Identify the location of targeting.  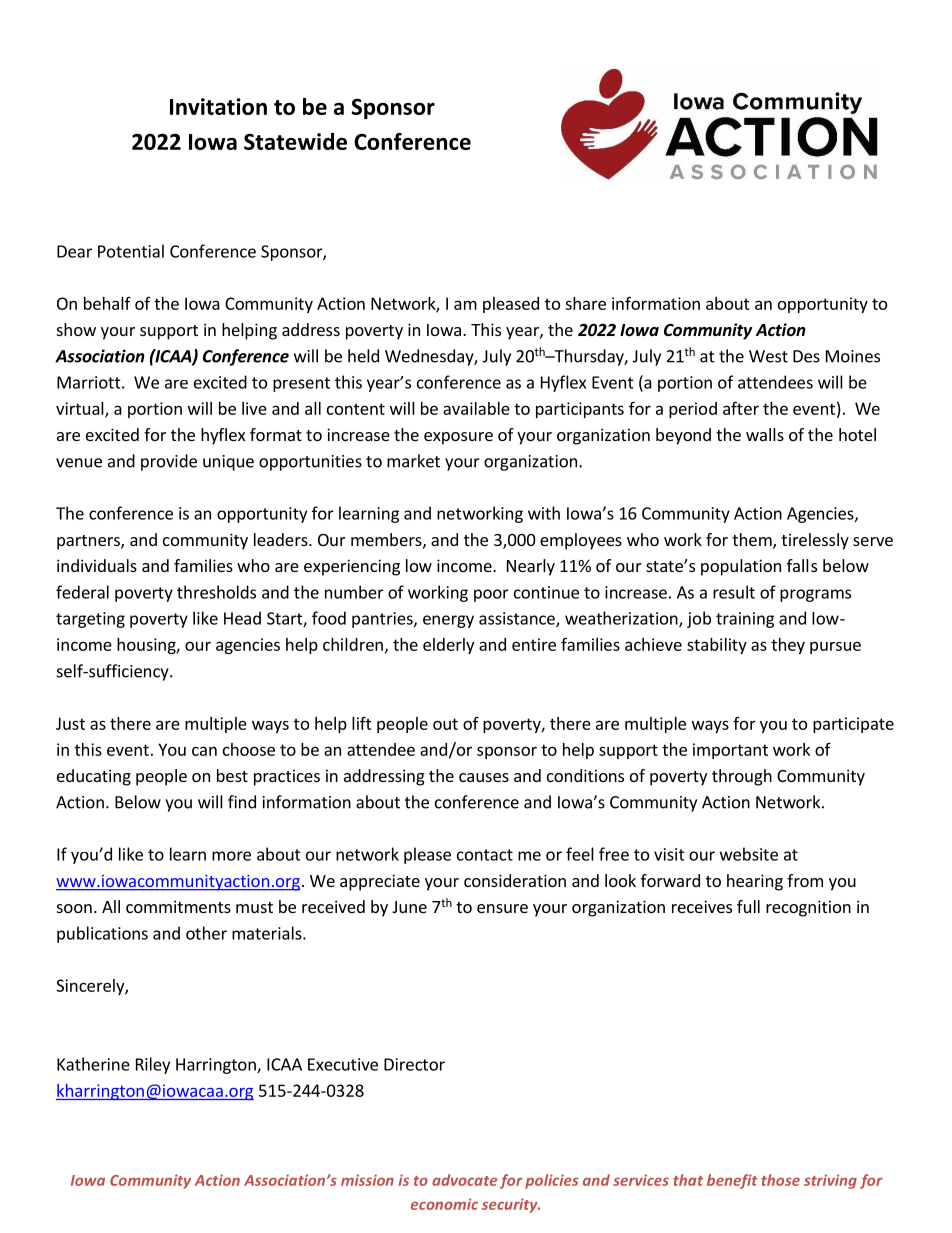
(90, 620).
